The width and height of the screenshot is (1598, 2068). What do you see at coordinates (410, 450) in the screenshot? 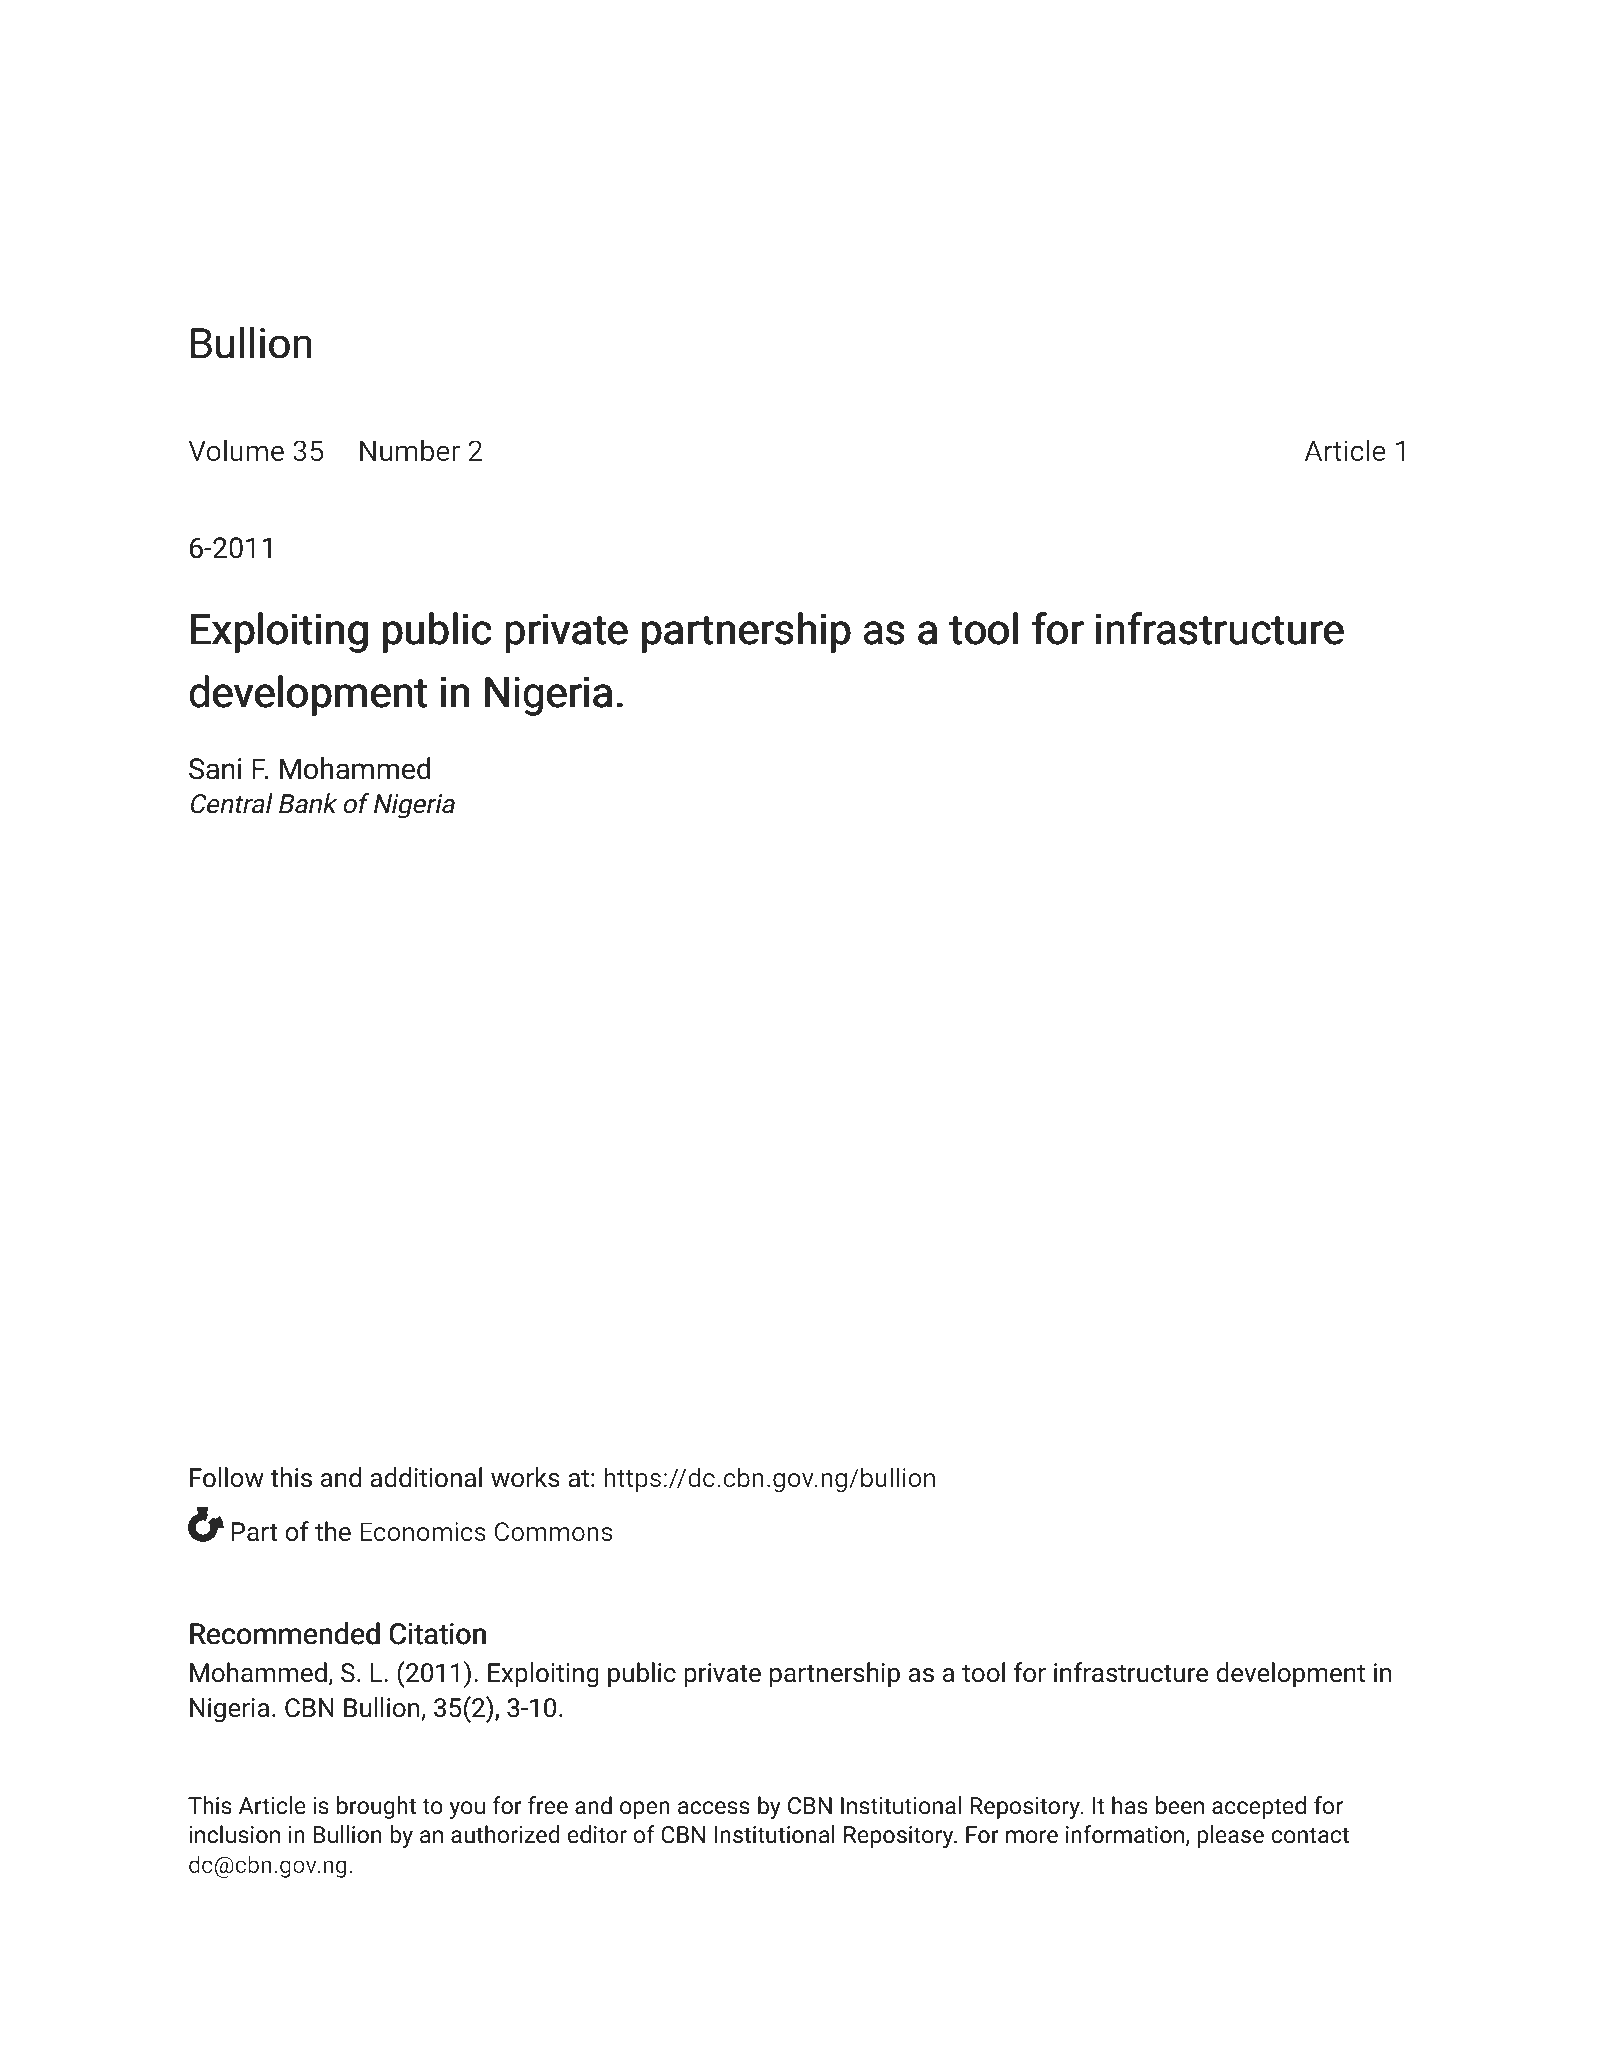
I see `Number` at bounding box center [410, 450].
